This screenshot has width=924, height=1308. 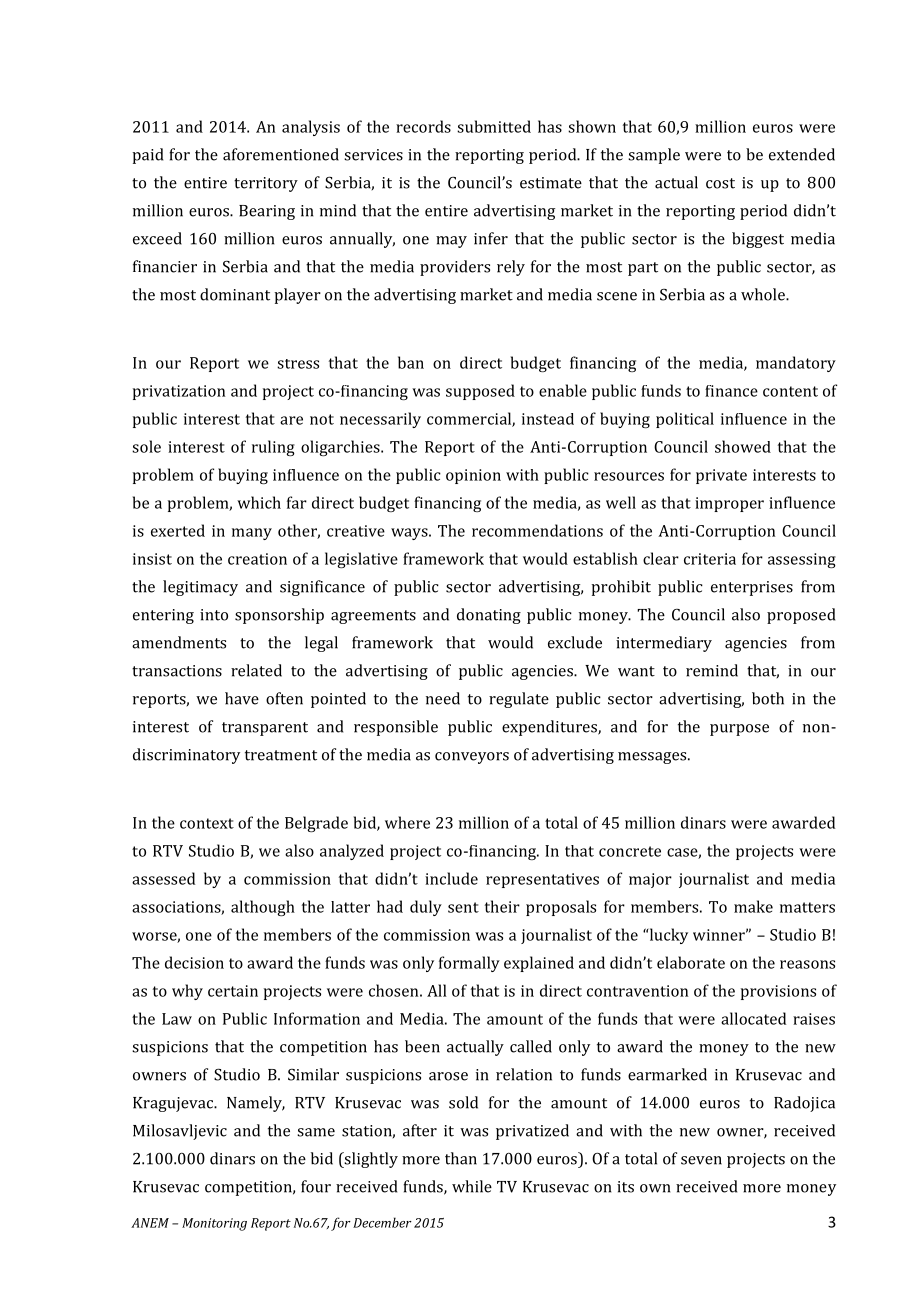 What do you see at coordinates (256, 670) in the screenshot?
I see `related` at bounding box center [256, 670].
